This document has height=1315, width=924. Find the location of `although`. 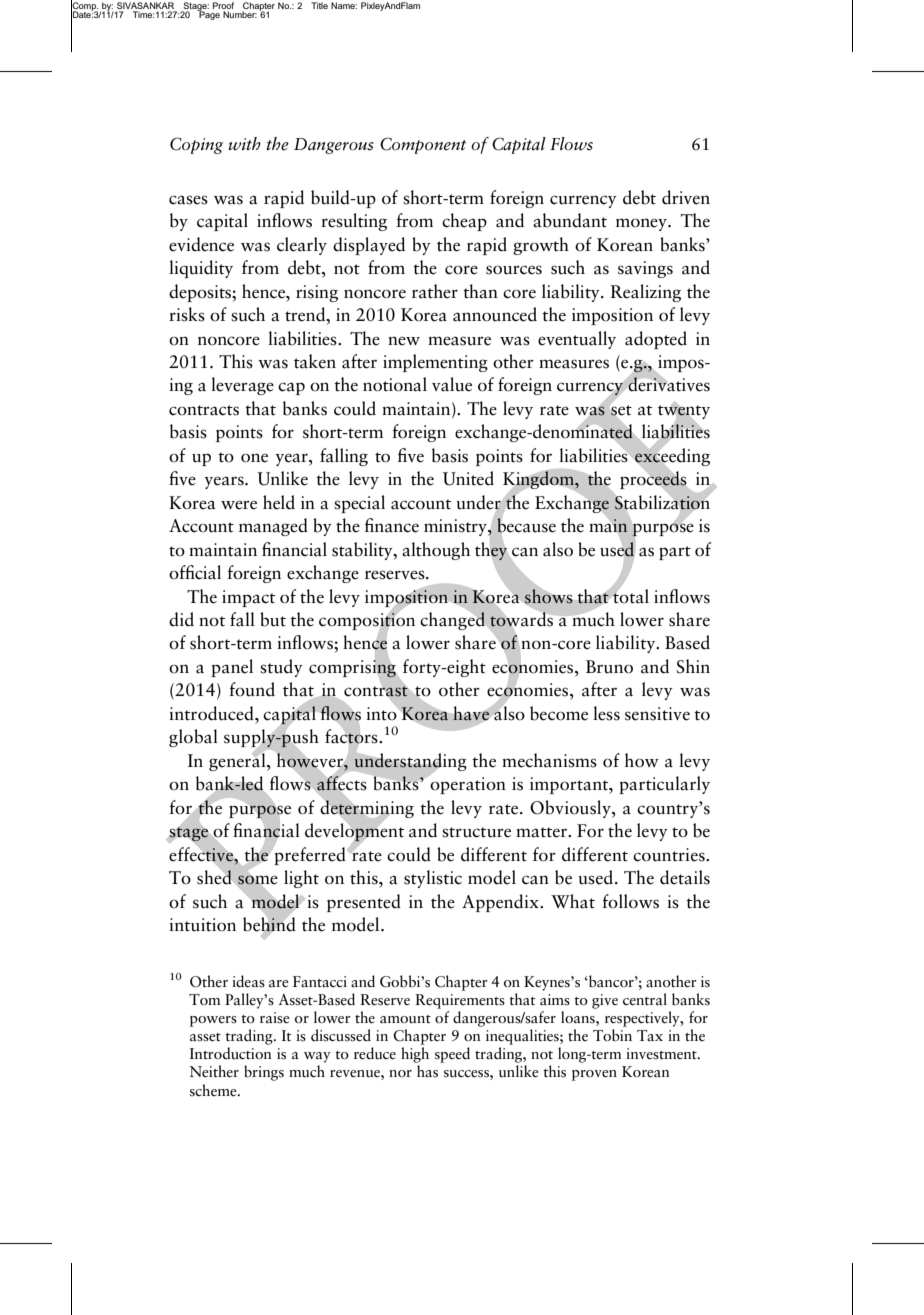

although is located at coordinates (436, 551).
